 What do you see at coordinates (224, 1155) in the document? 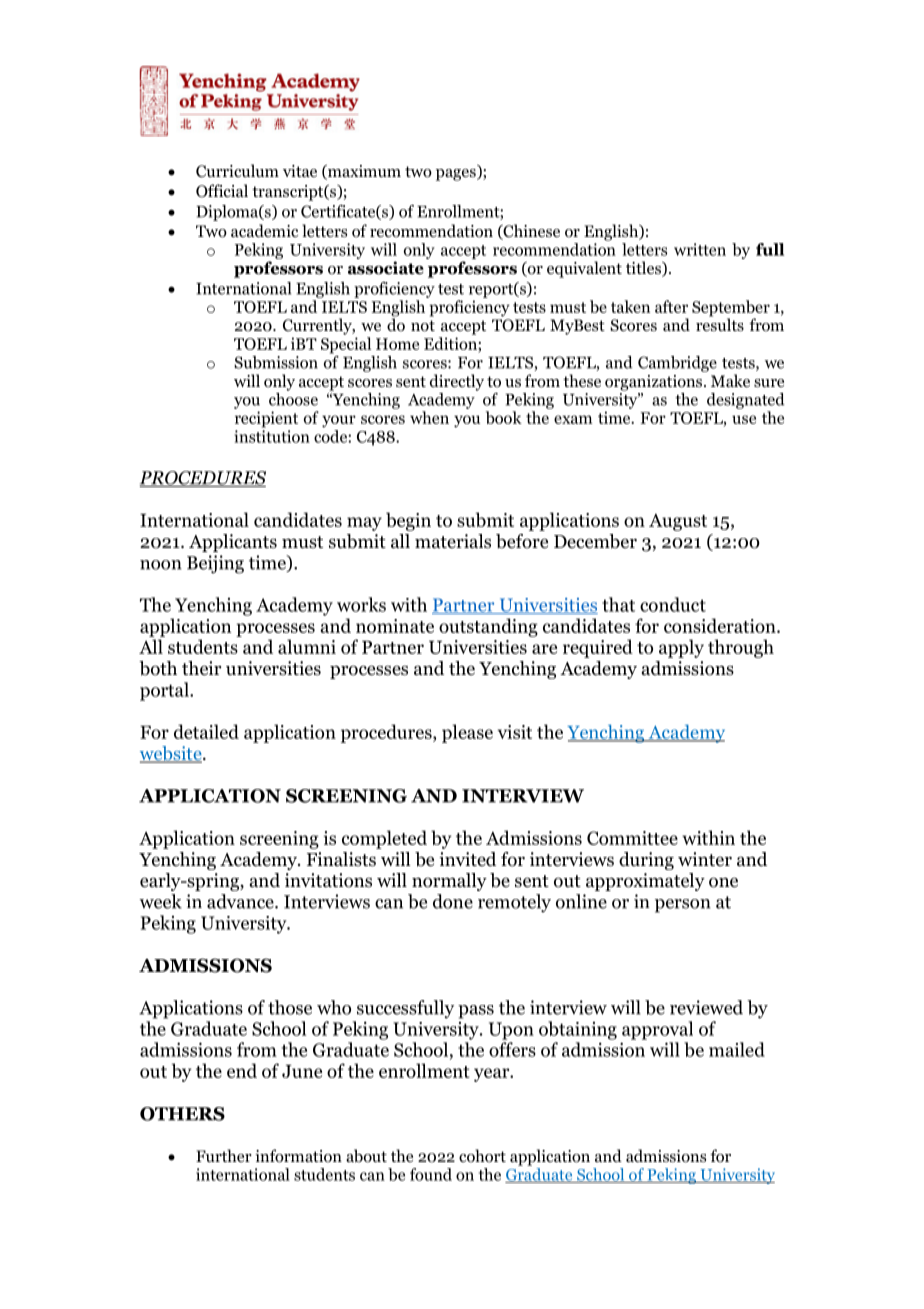
I see `Further` at bounding box center [224, 1155].
